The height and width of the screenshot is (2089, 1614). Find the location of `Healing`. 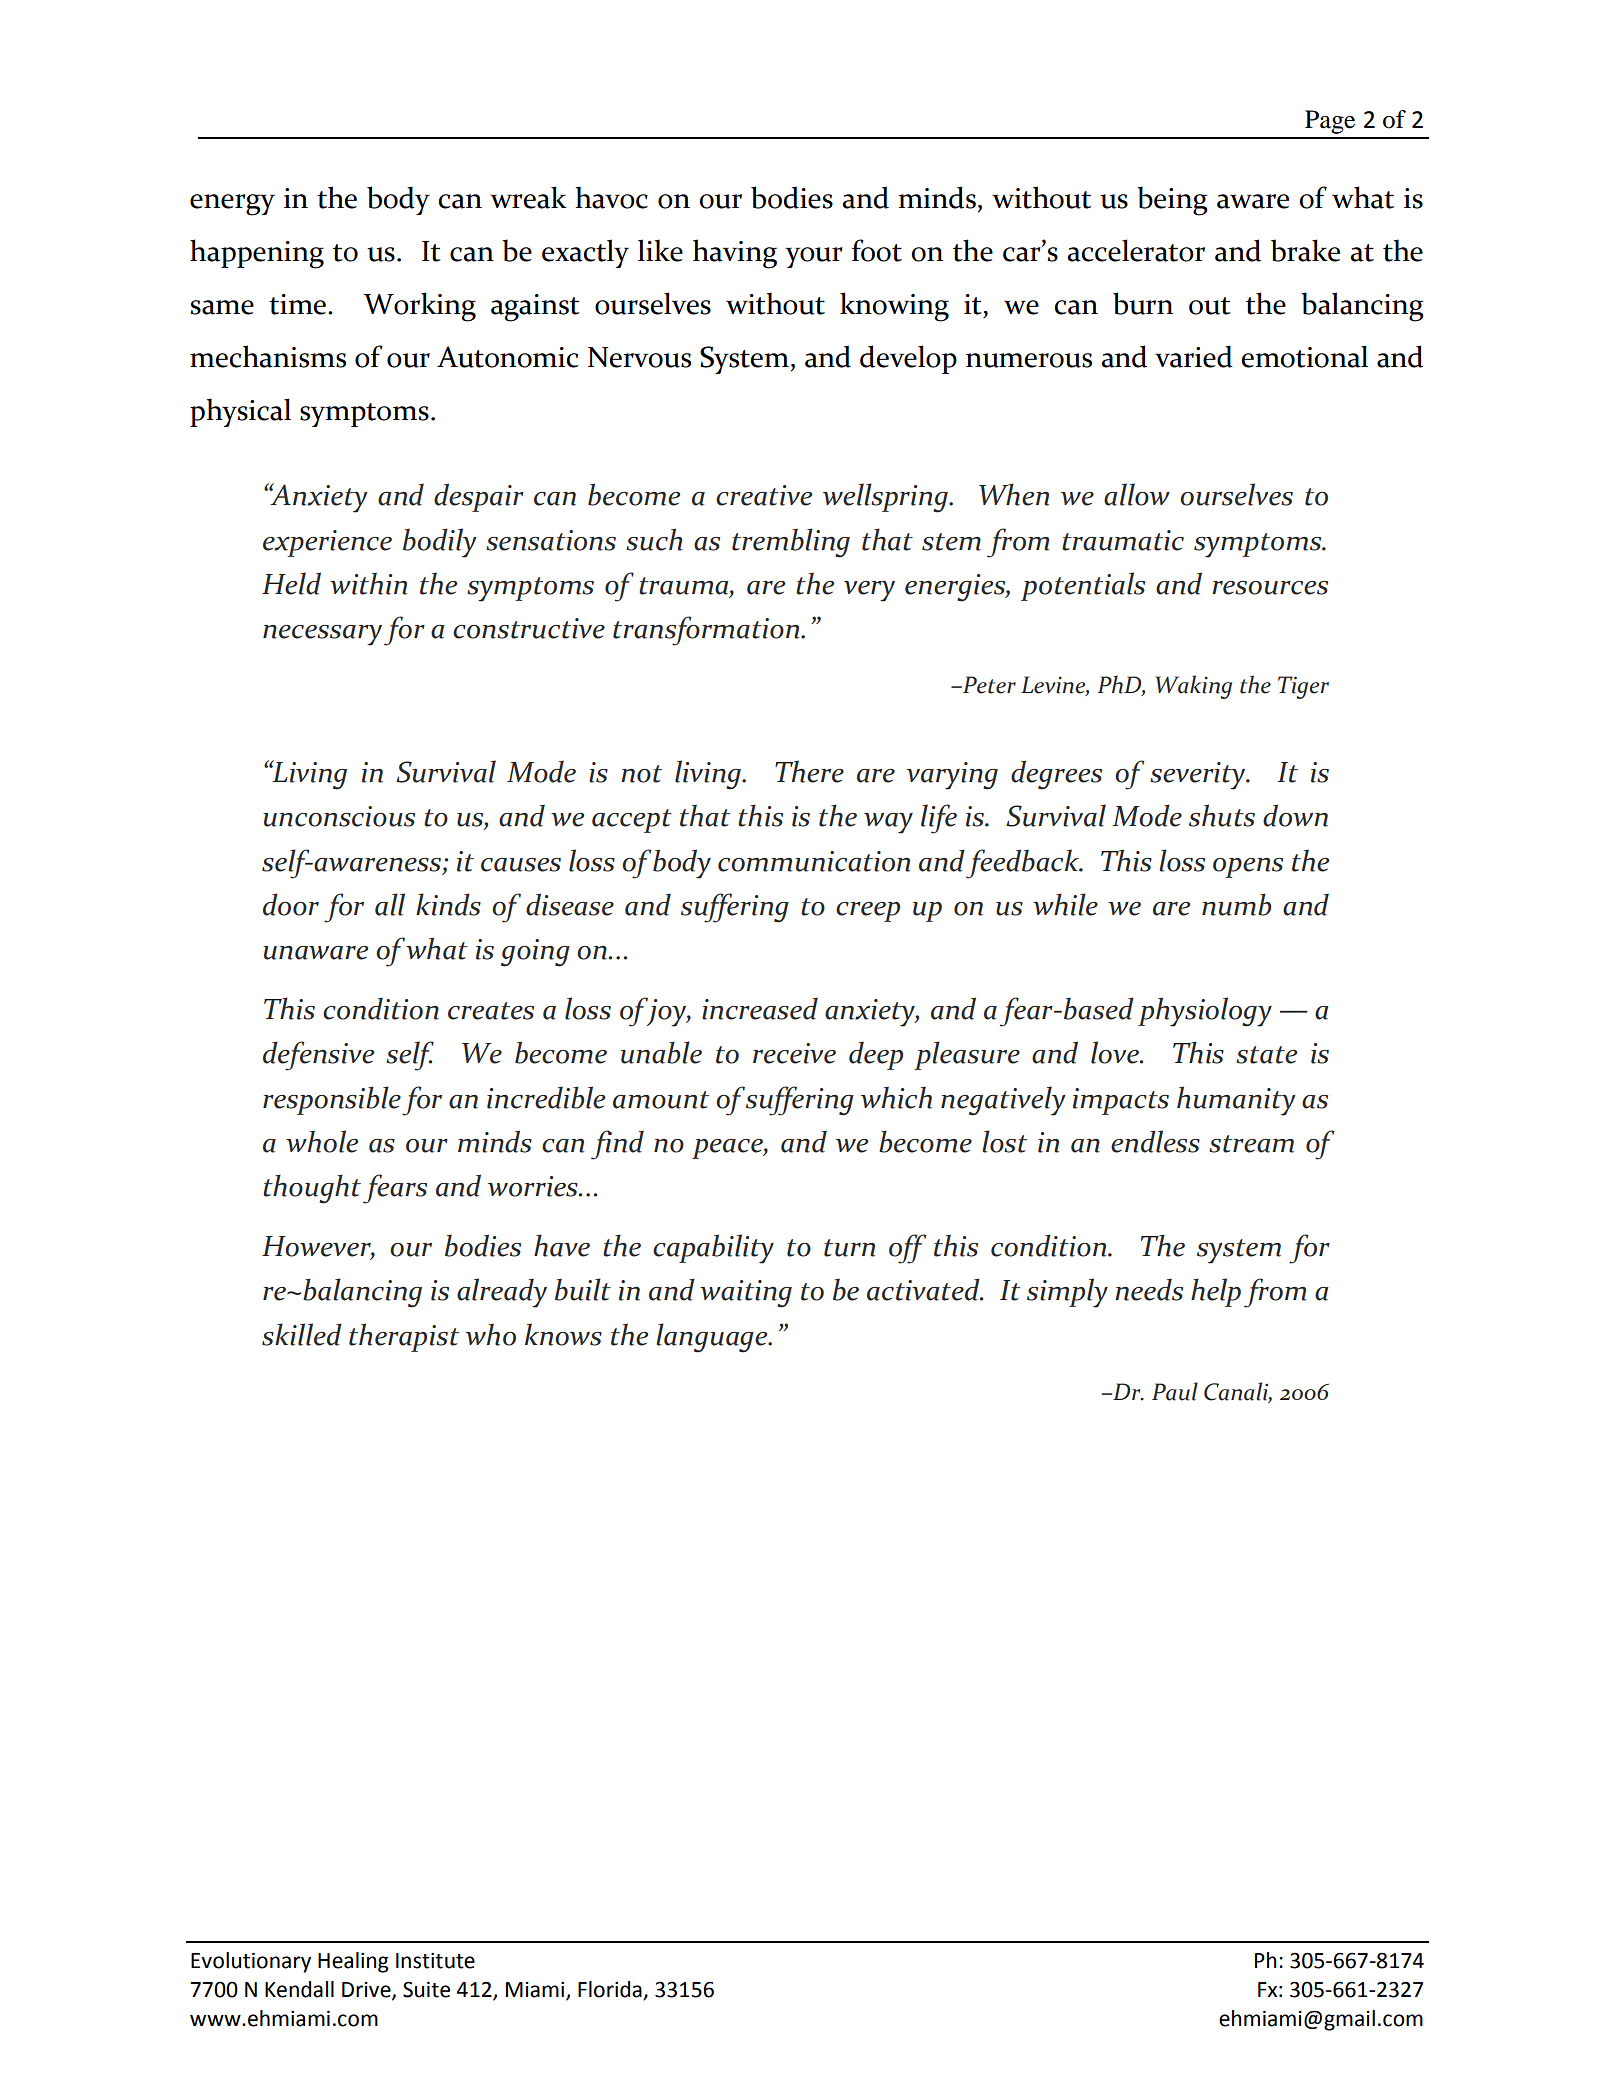

Healing is located at coordinates (353, 1962).
